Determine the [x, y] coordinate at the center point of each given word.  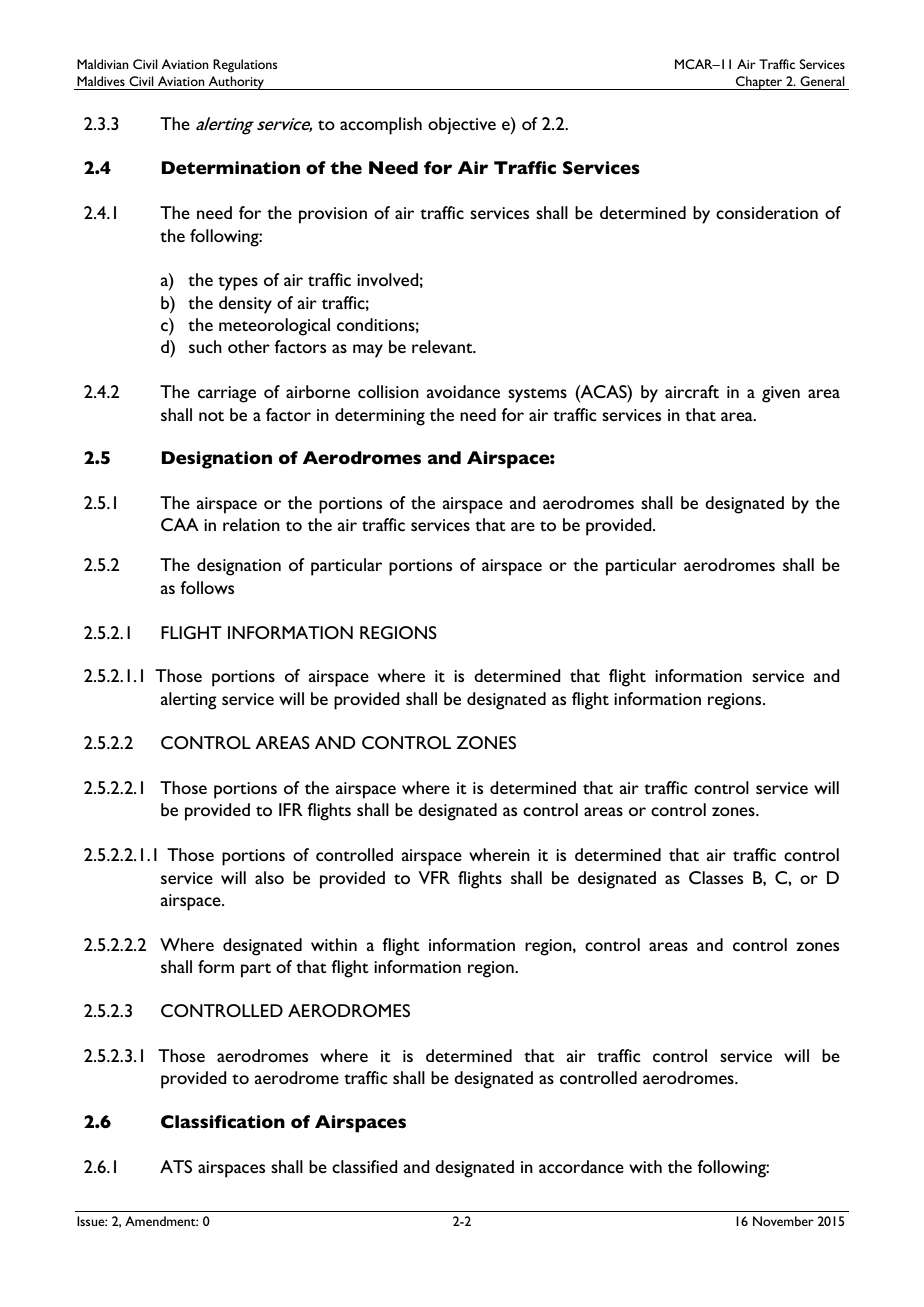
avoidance [463, 391]
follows [207, 587]
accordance [581, 1166]
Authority [237, 83]
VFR [434, 877]
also [269, 877]
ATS [176, 1166]
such [205, 346]
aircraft [692, 391]
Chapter [759, 83]
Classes [716, 877]
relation [251, 524]
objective [462, 125]
